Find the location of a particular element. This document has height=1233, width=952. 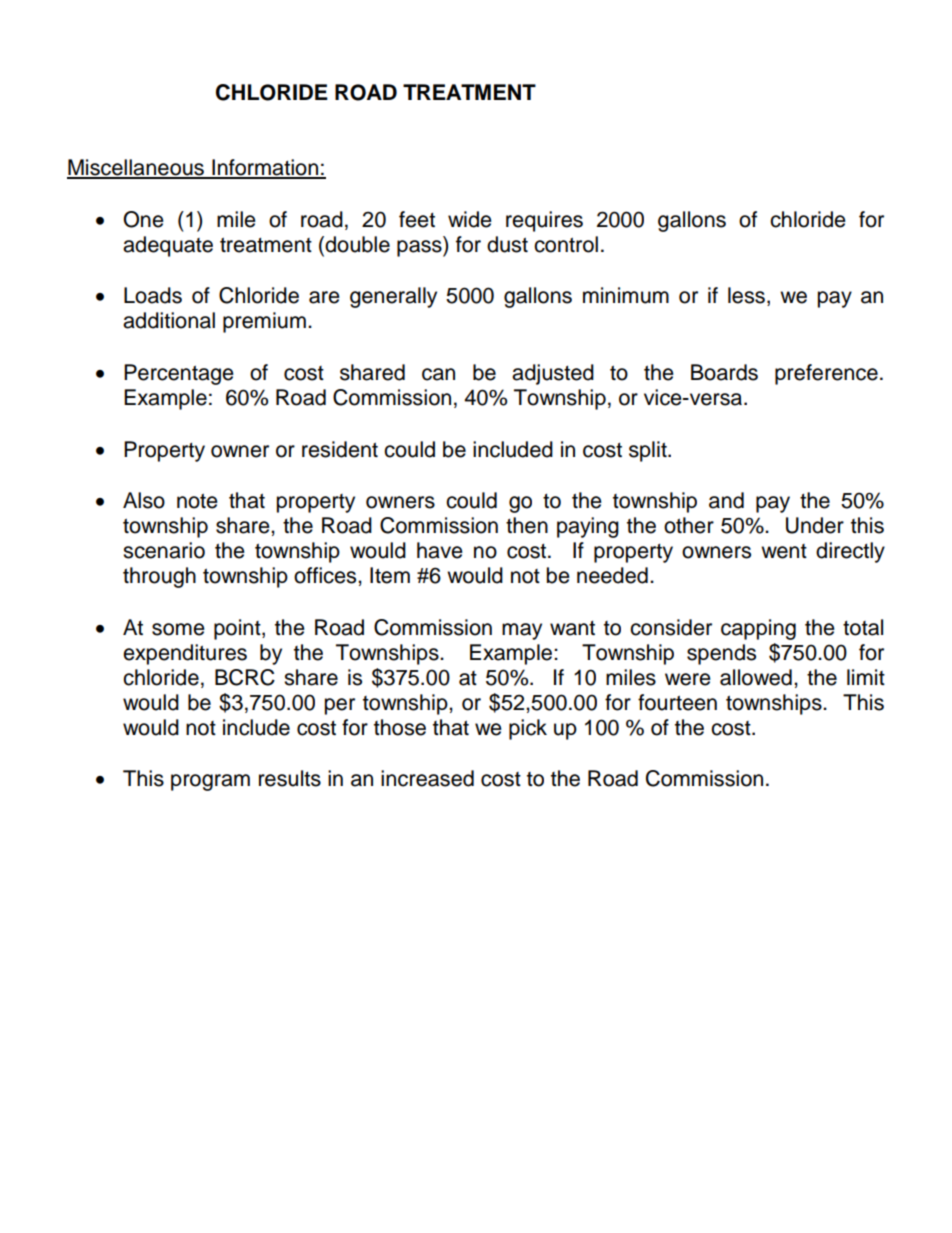

and is located at coordinates (726, 500).
